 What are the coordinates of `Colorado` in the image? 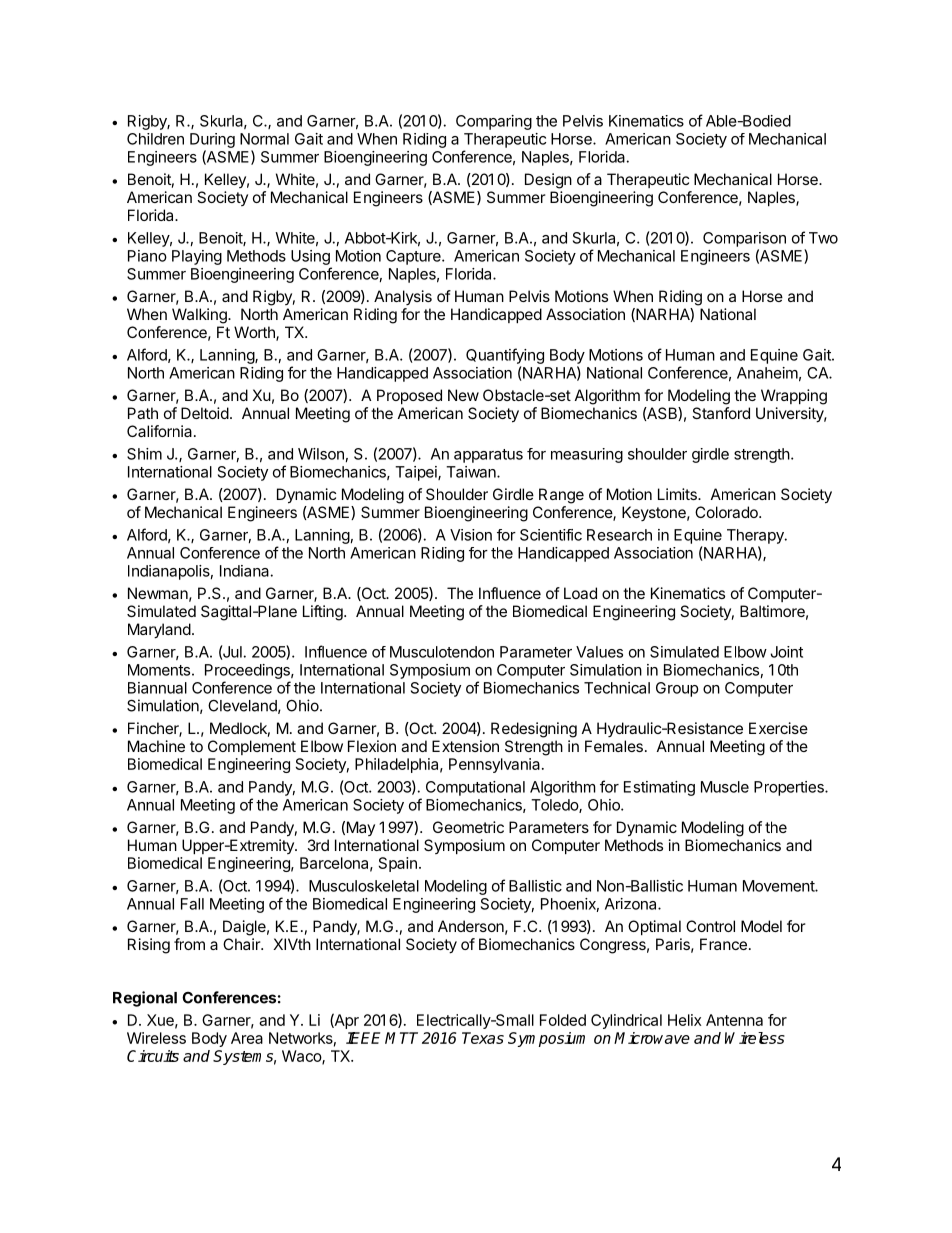 It's located at (727, 512).
